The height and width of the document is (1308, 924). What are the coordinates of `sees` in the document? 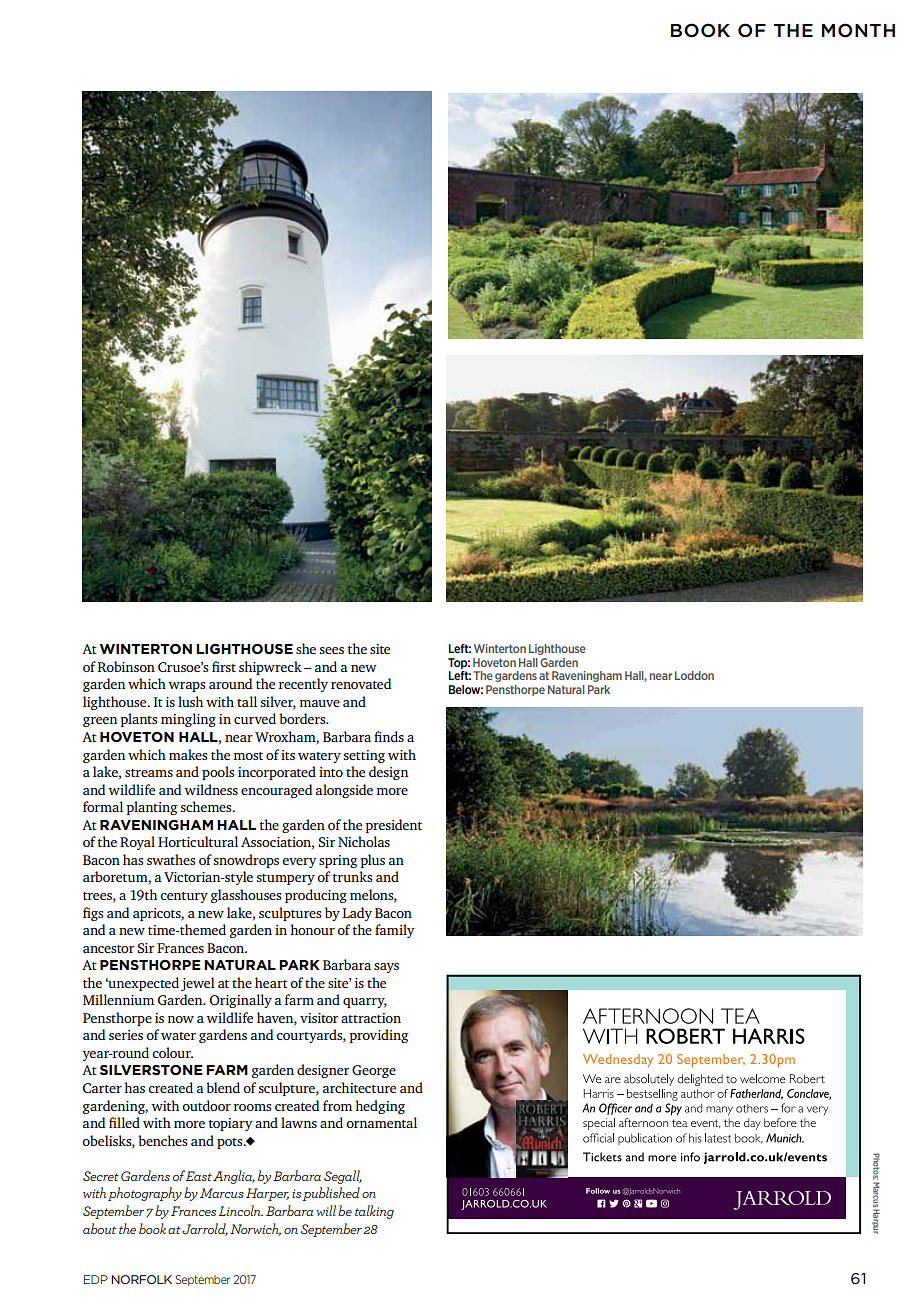 It's located at (332, 650).
